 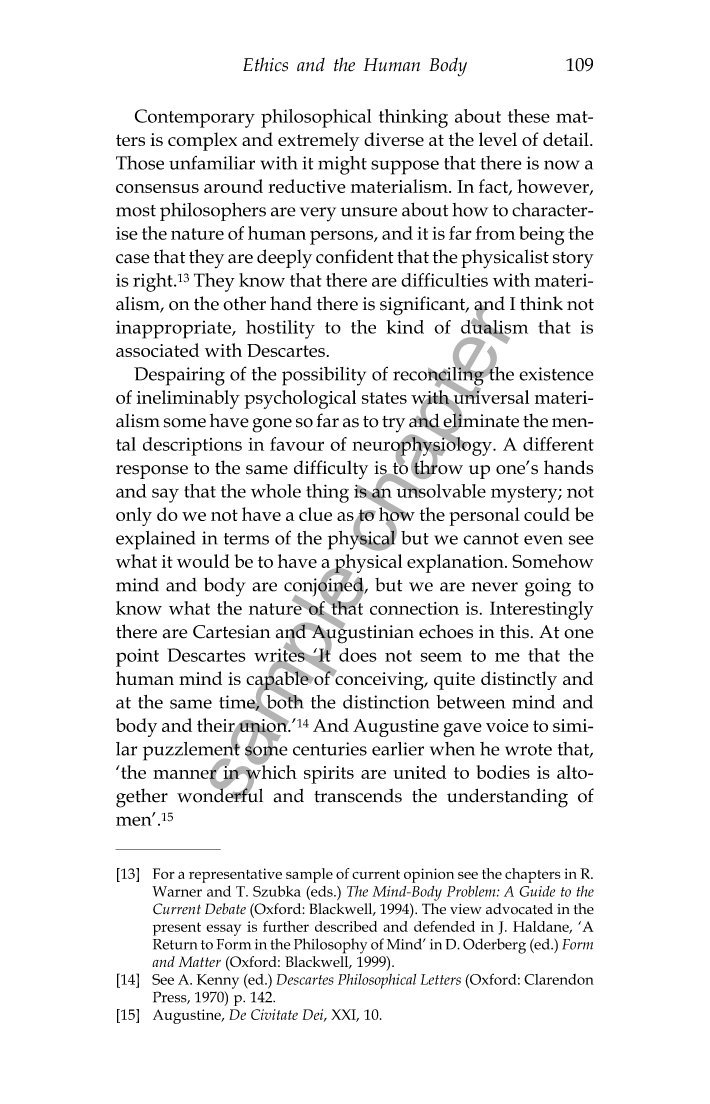 I want to click on Despairing, so click(x=179, y=376).
